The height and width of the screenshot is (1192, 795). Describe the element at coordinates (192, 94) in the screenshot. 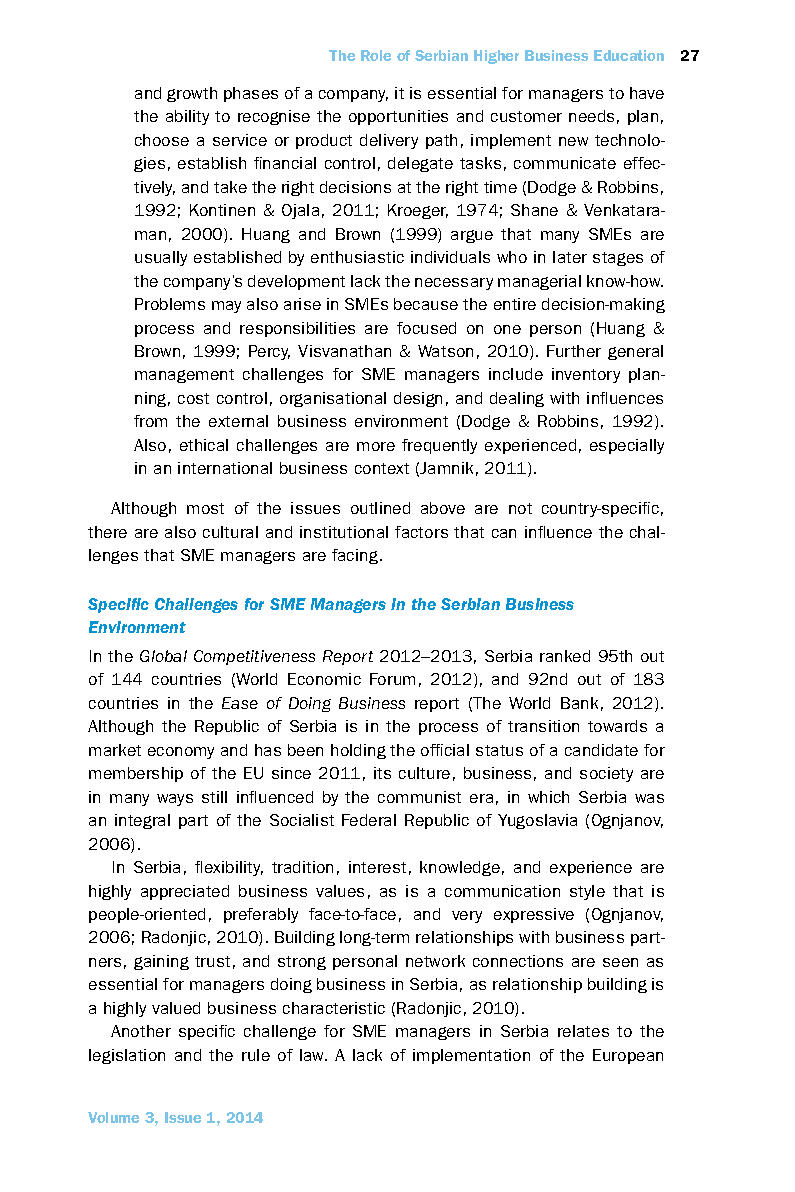

I see `growth` at that location.
